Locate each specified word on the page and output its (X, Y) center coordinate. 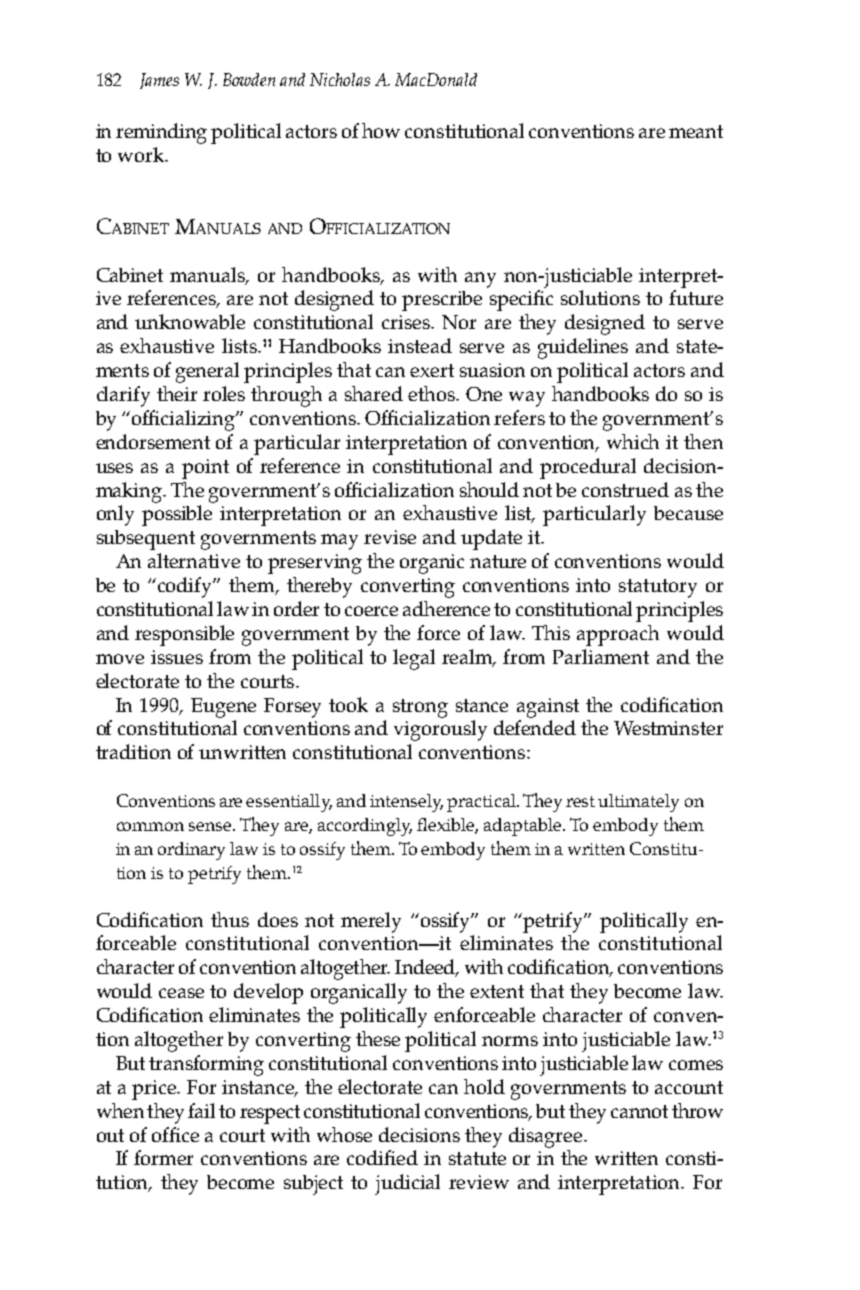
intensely (406, 803)
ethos (433, 393)
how (381, 130)
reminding (161, 133)
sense (211, 826)
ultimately (638, 803)
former (163, 1157)
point (205, 469)
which (633, 441)
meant (696, 131)
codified (382, 1157)
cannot (639, 1111)
